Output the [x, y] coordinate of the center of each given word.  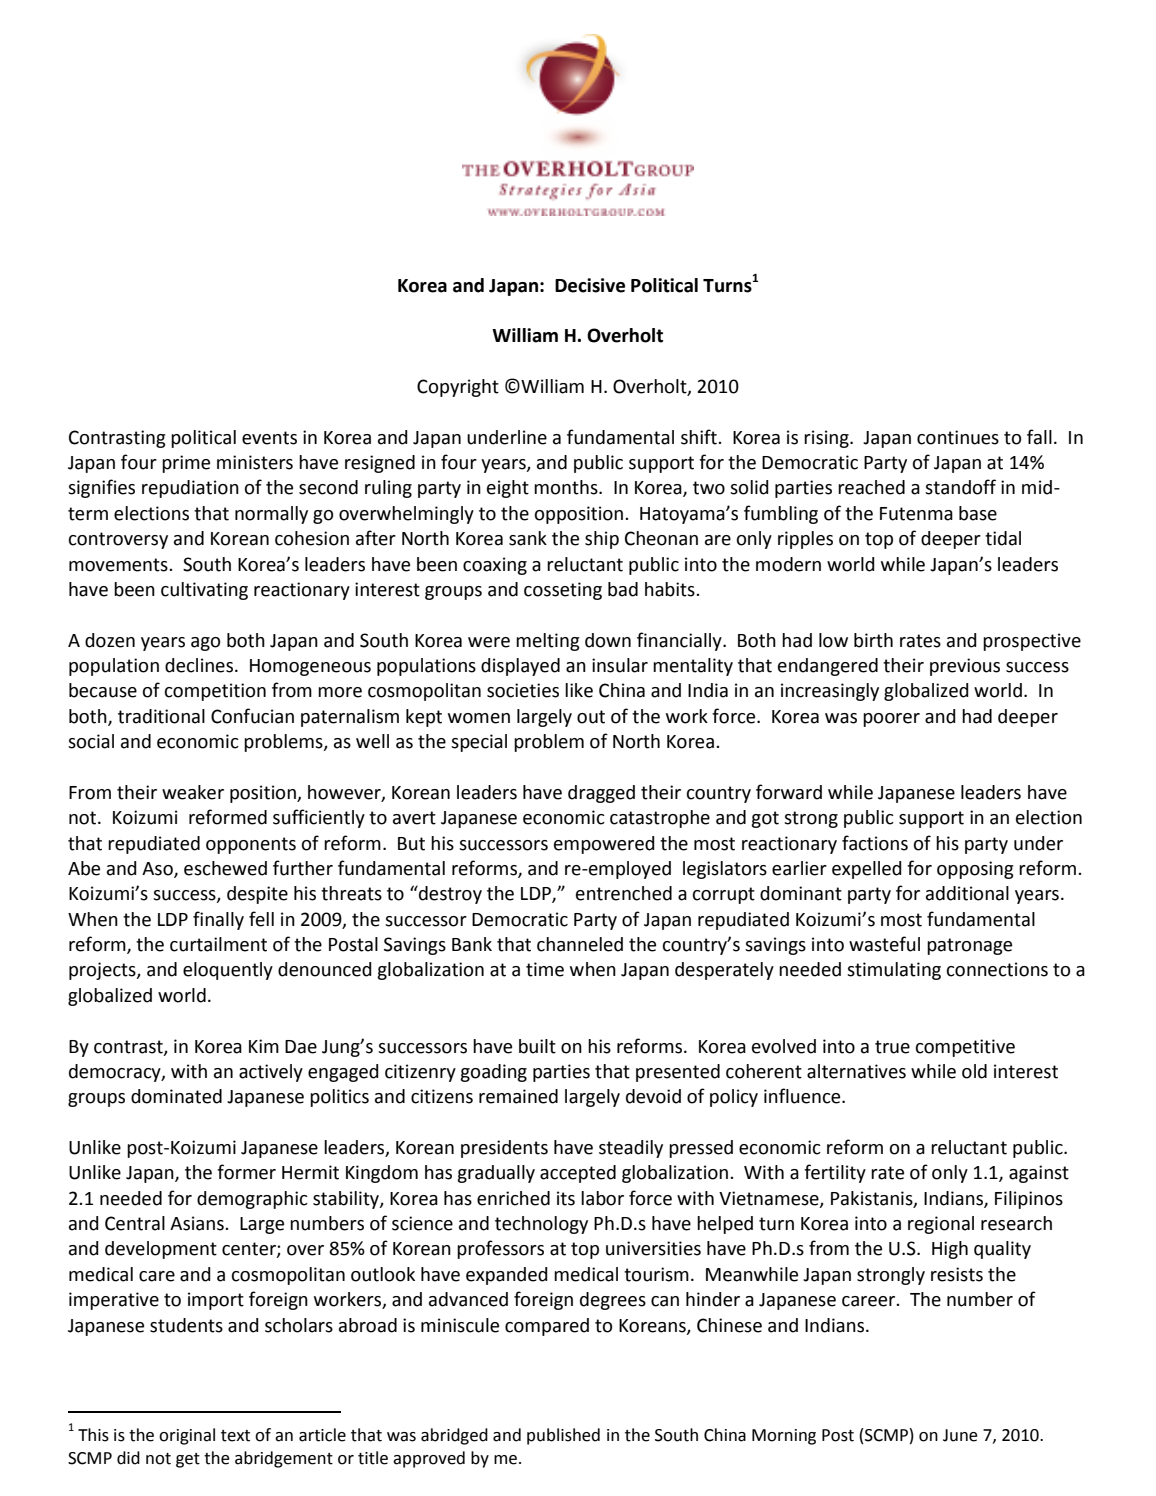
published [563, 1436]
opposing [975, 870]
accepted [578, 1174]
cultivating [204, 591]
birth [873, 640]
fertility [835, 1173]
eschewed [225, 868]
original [187, 1436]
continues [958, 437]
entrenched [624, 893]
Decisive [590, 285]
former [246, 1172]
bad [623, 589]
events [269, 438]
